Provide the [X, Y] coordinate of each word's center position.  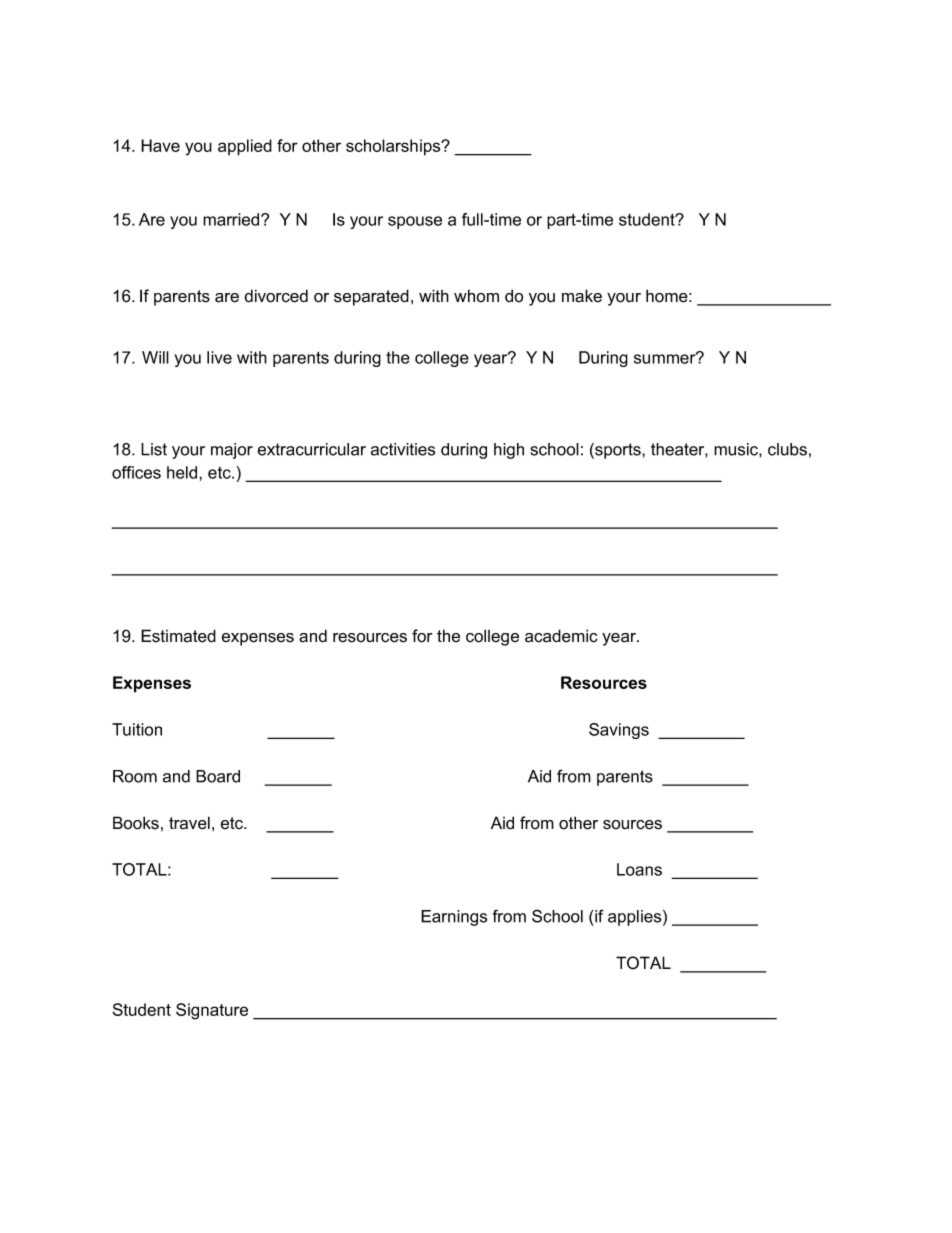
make [582, 296]
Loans [639, 869]
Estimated [178, 636]
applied [245, 147]
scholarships [394, 147]
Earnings [454, 918]
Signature [212, 1011]
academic [561, 636]
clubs [787, 449]
